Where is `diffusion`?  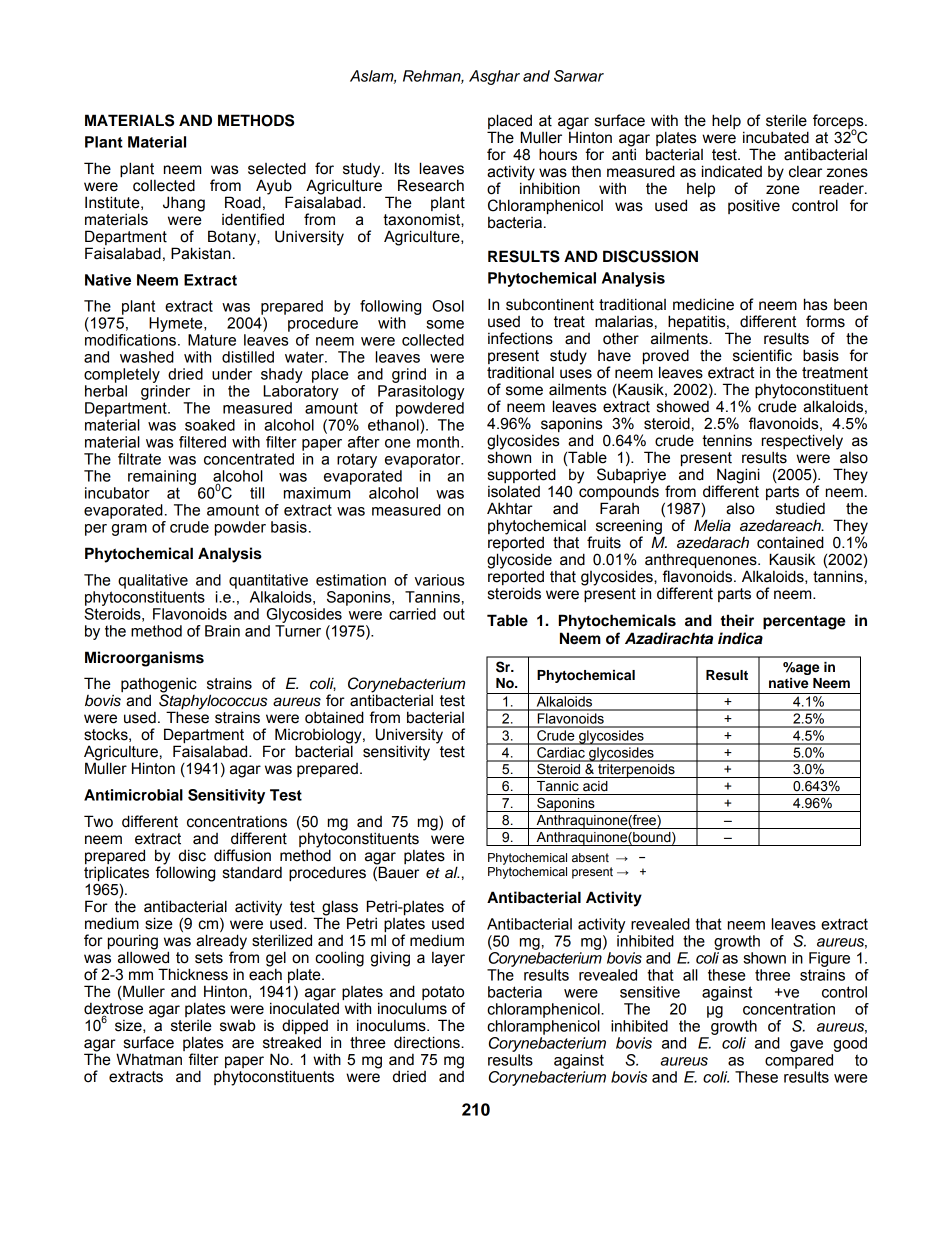 diffusion is located at coordinates (242, 855).
